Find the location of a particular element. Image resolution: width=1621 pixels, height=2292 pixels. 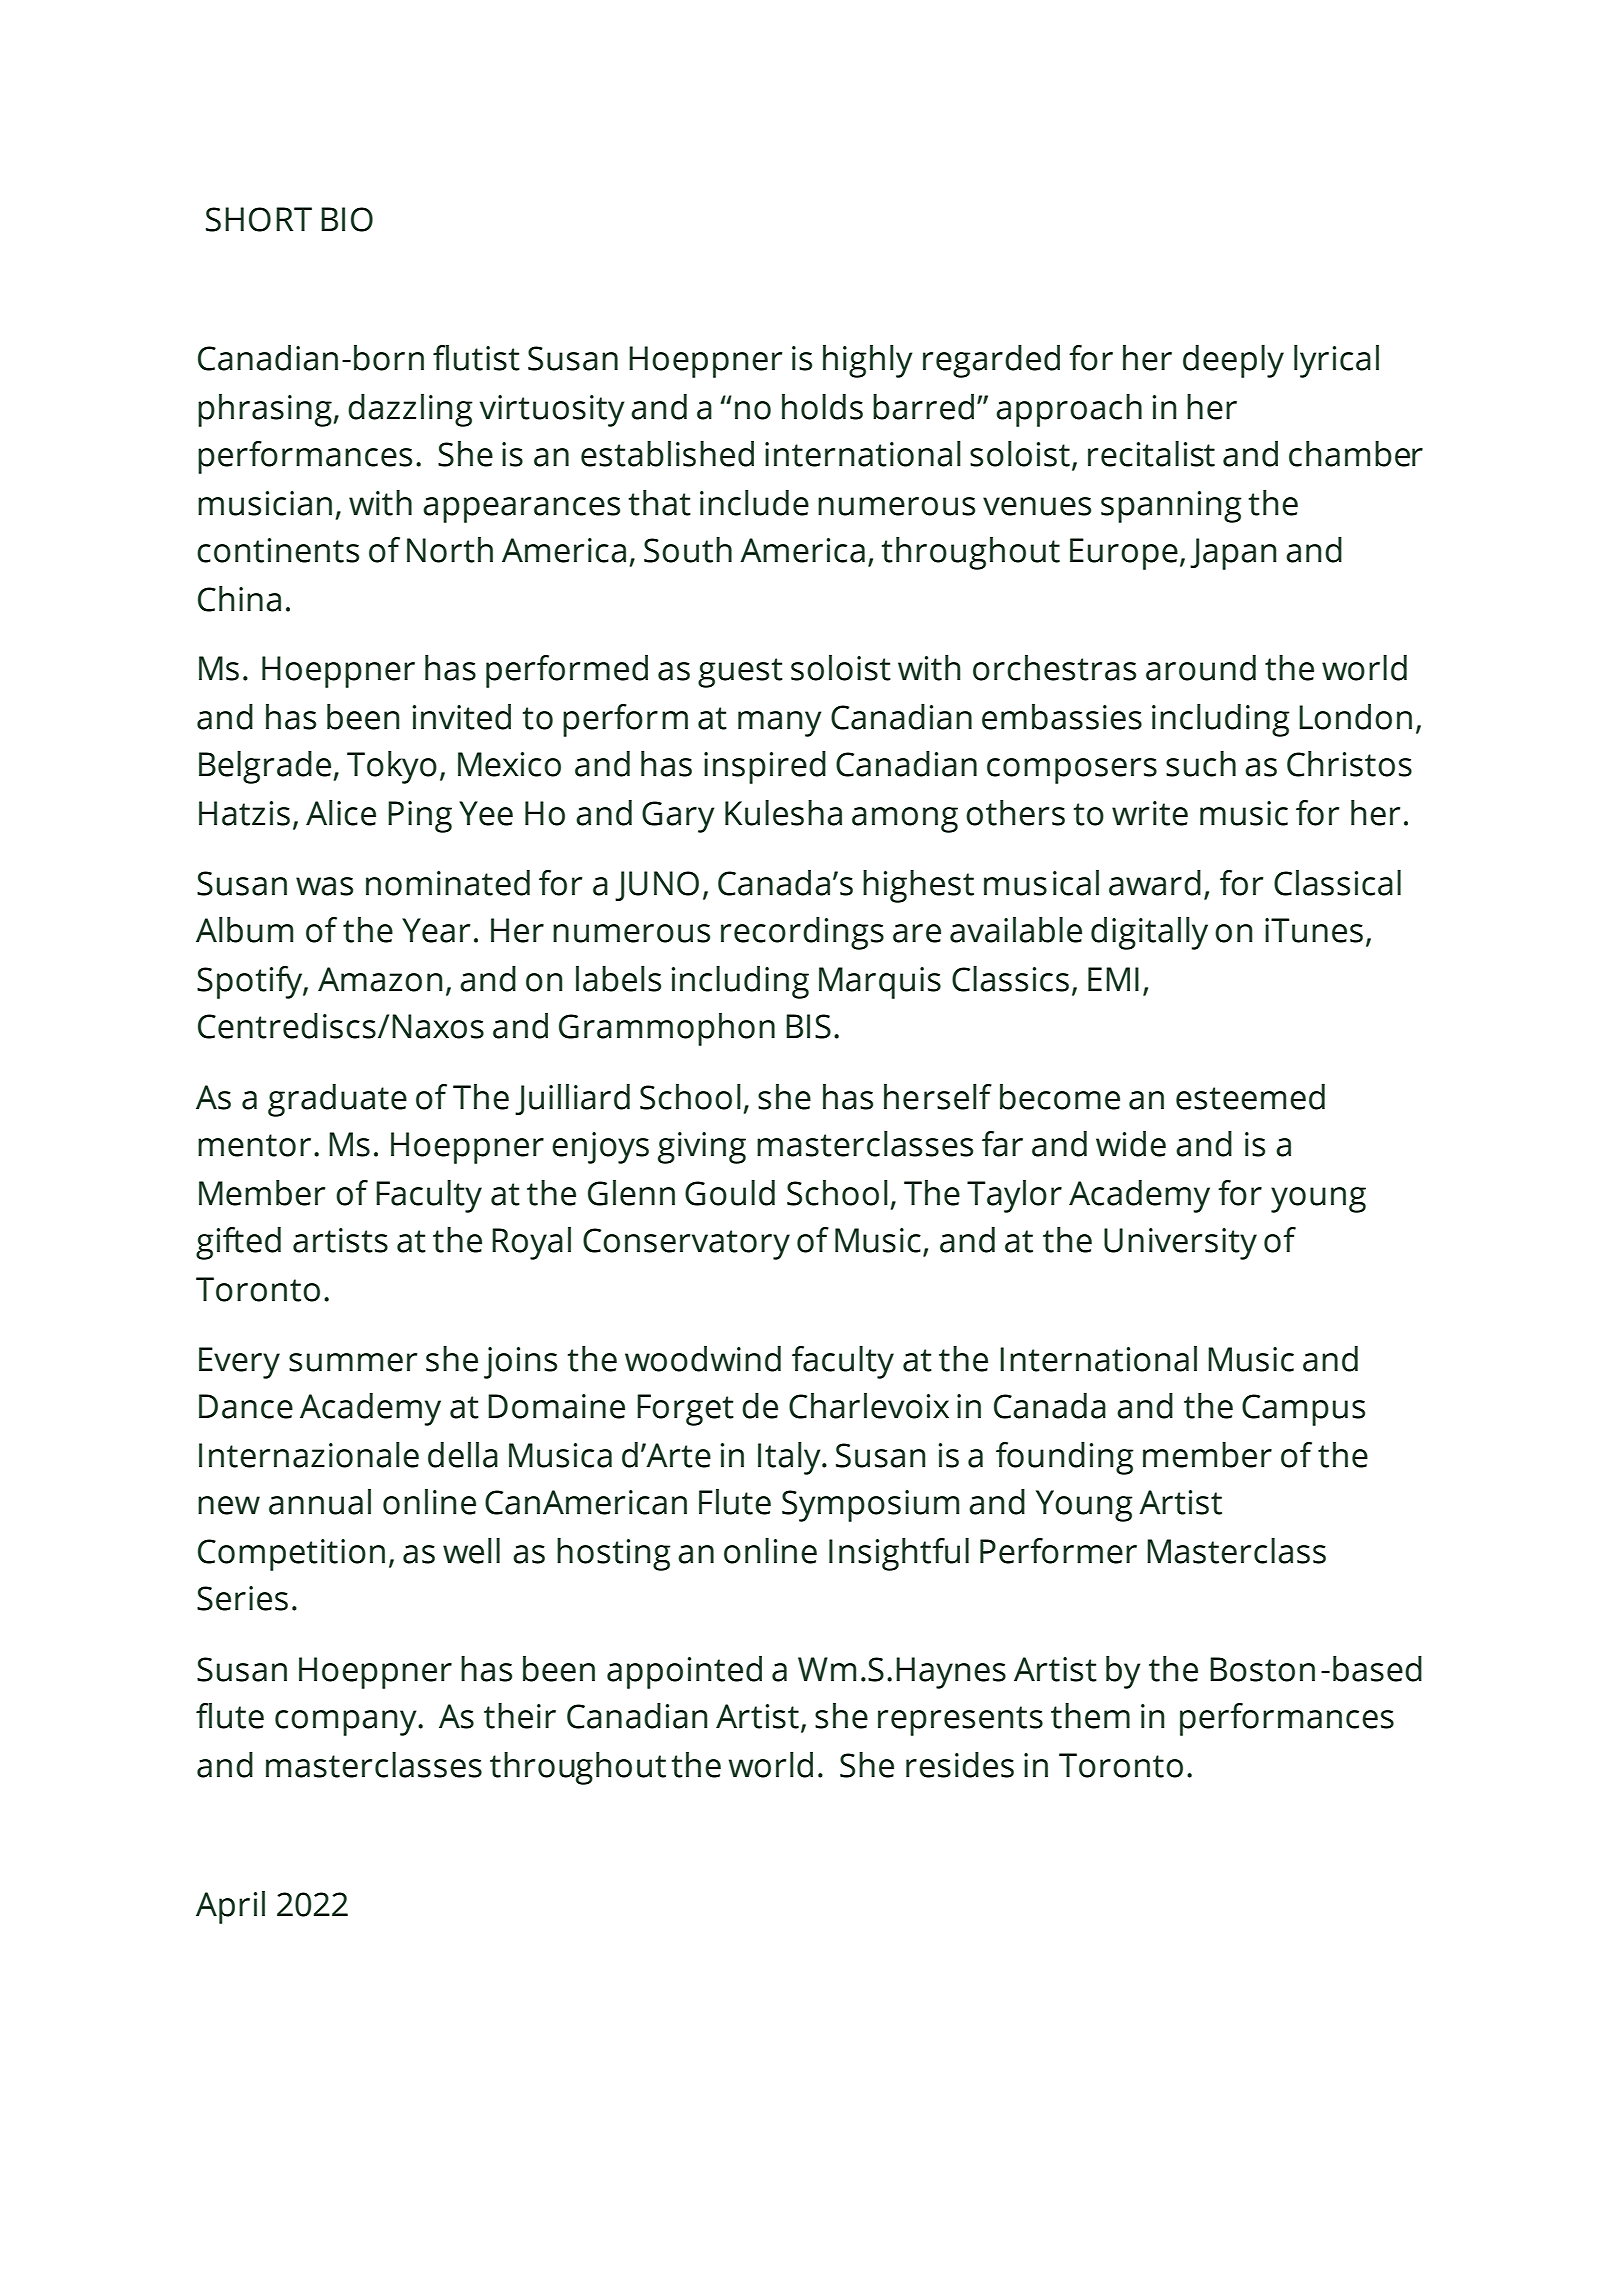

highly is located at coordinates (868, 361).
